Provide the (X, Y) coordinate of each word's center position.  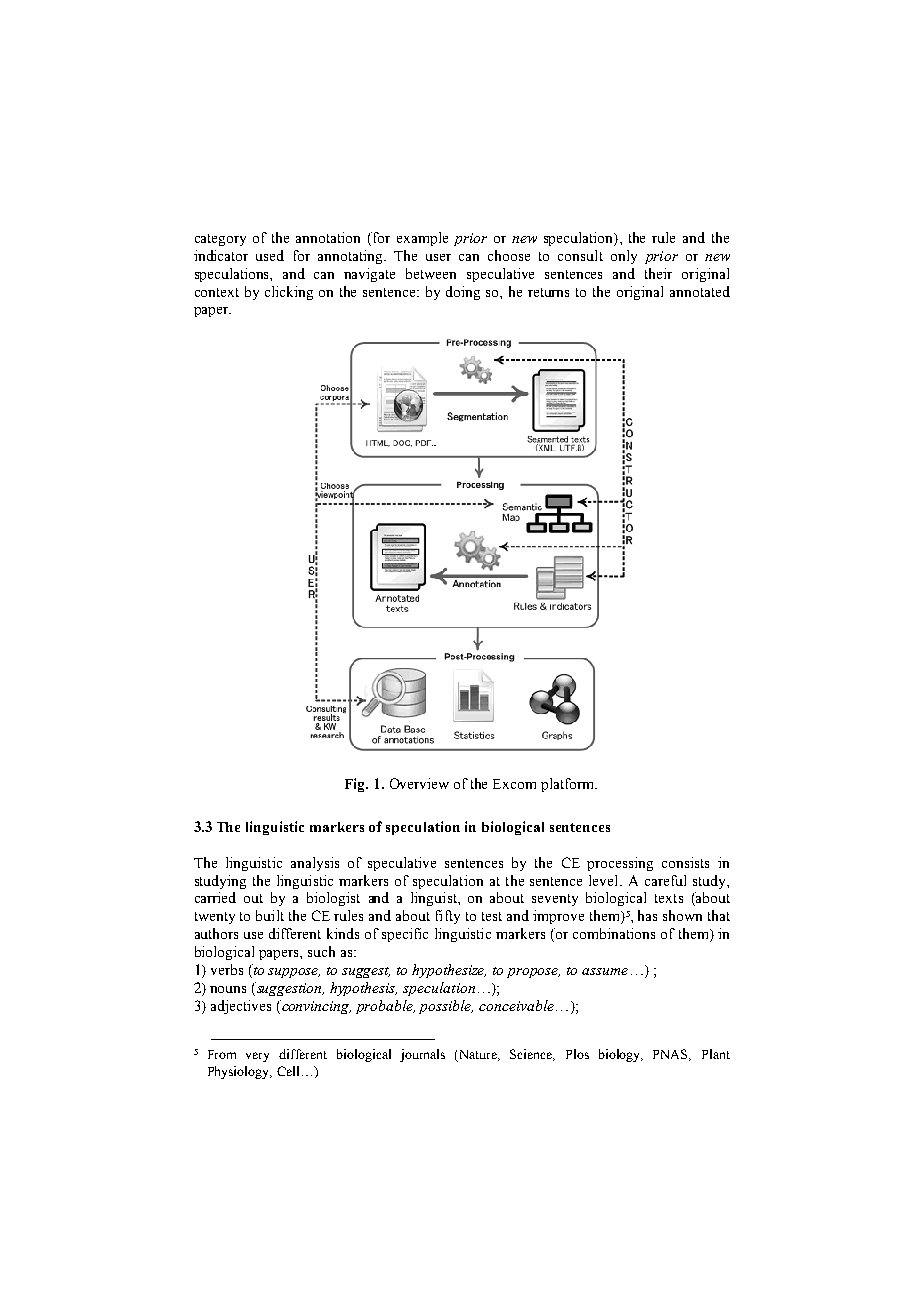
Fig (356, 785)
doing (463, 293)
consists (685, 862)
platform (569, 785)
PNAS (672, 1055)
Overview (419, 783)
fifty (448, 917)
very (257, 1057)
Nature (478, 1056)
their (658, 273)
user (438, 257)
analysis (315, 864)
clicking (289, 293)
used (270, 255)
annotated (700, 291)
